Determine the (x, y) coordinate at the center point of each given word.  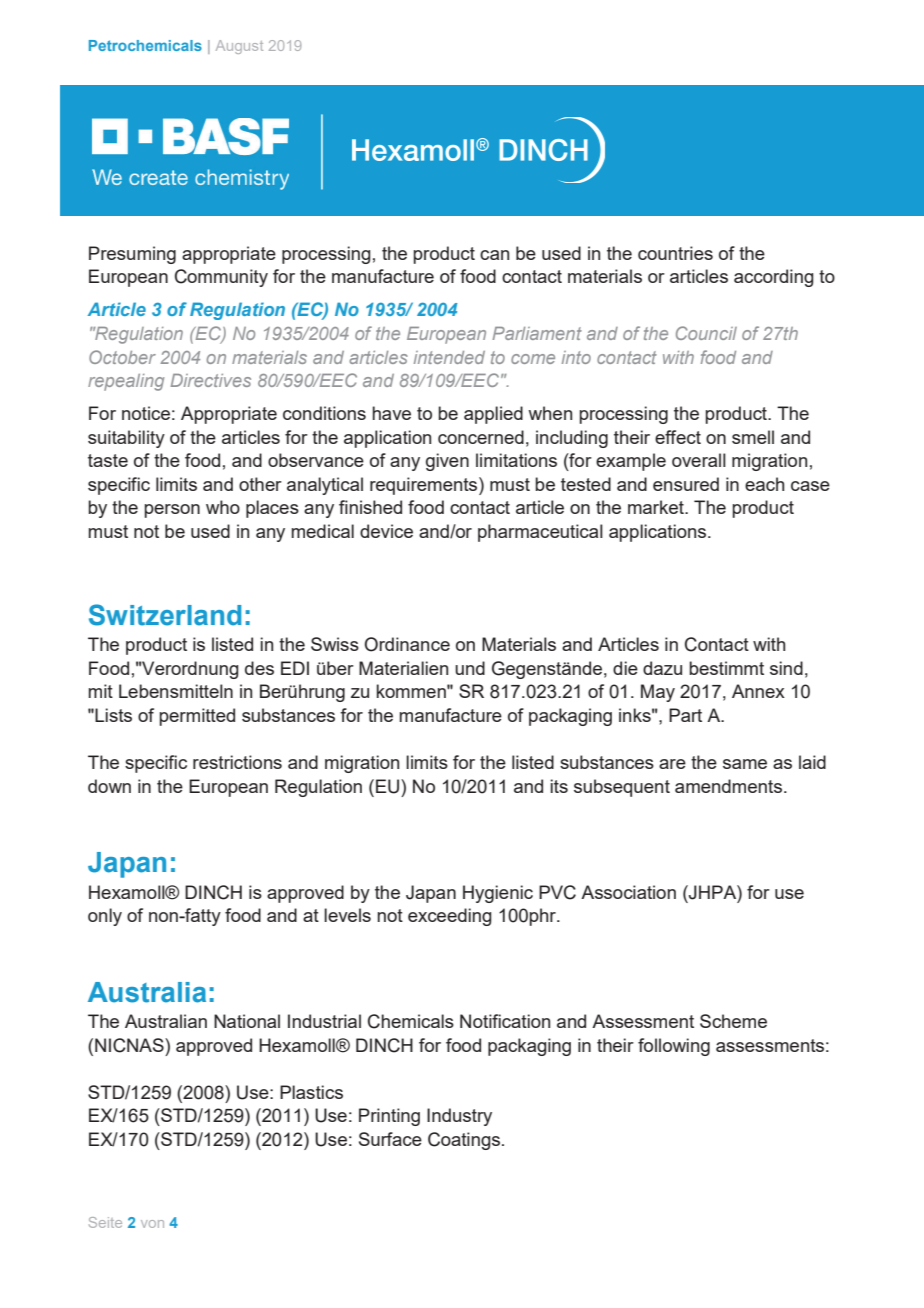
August (239, 47)
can (494, 255)
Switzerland (165, 615)
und (470, 668)
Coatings (464, 1141)
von (152, 1224)
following (674, 1047)
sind (786, 668)
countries (675, 253)
